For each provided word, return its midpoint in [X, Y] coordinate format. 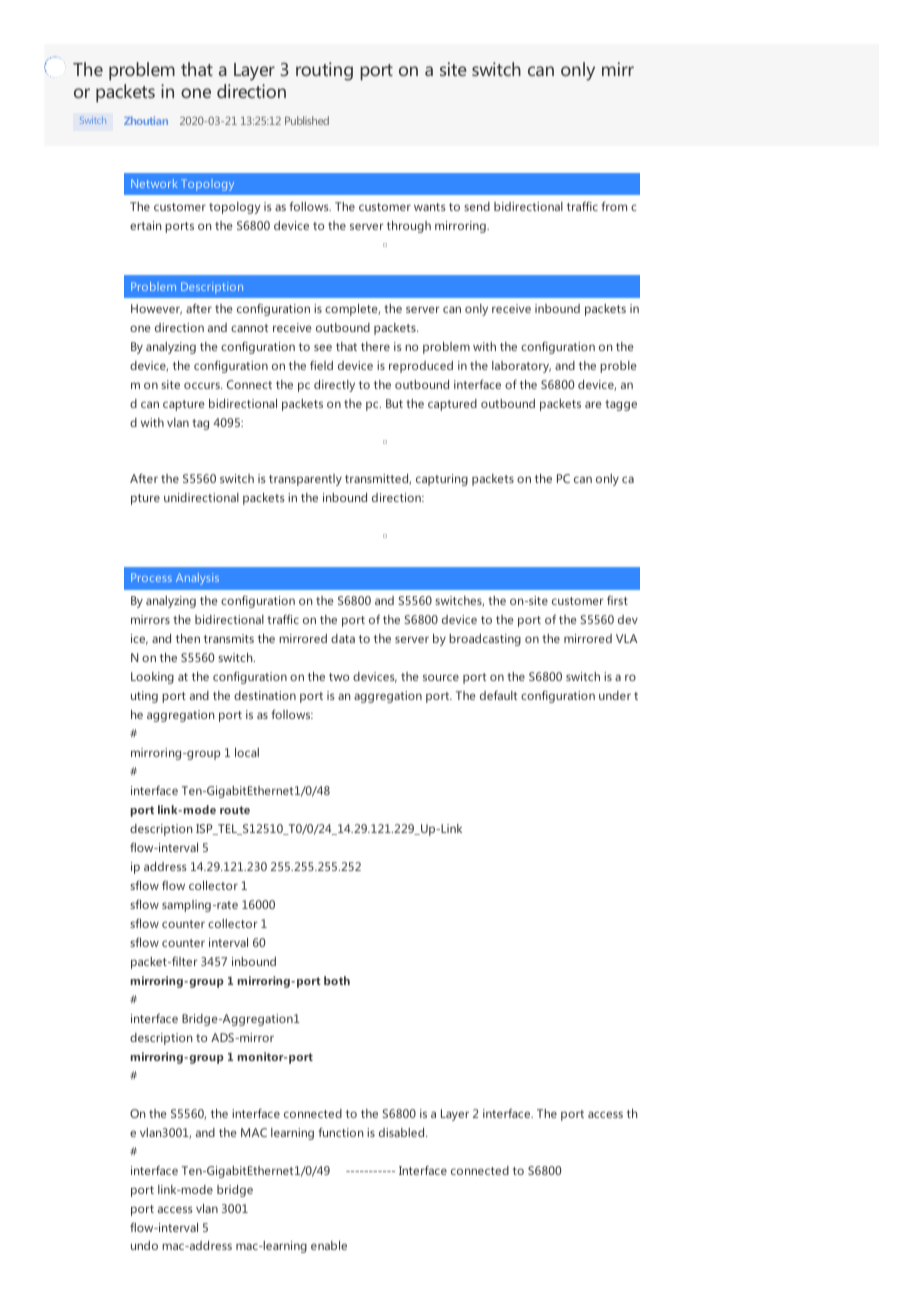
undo [144, 1245]
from [614, 206]
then [188, 638]
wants [430, 207]
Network [154, 183]
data [343, 638]
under [615, 695]
